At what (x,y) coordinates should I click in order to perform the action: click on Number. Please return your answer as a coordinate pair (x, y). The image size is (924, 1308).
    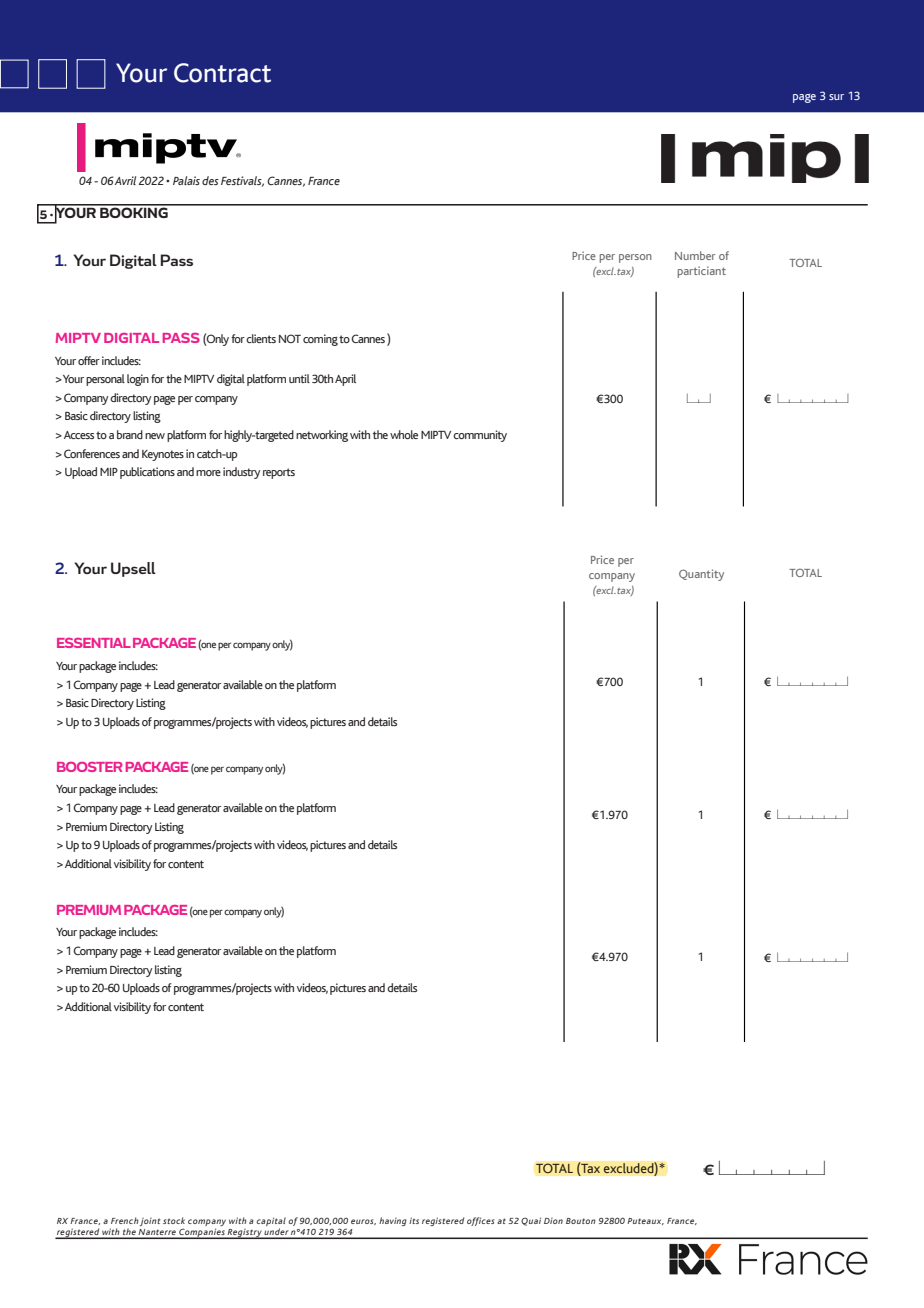
    Looking at the image, I should click on (695, 255).
